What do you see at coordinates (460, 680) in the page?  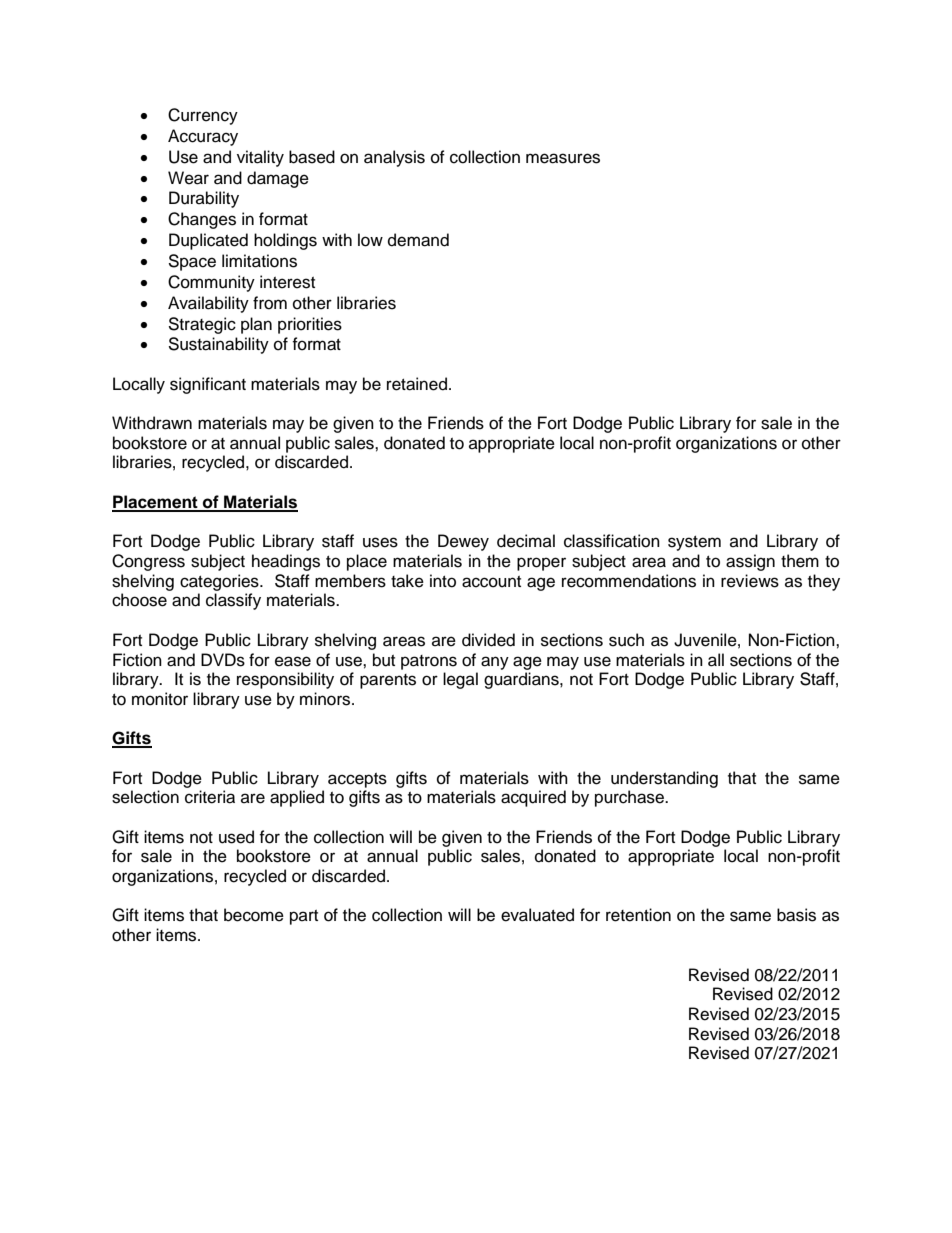 I see `legal` at bounding box center [460, 680].
